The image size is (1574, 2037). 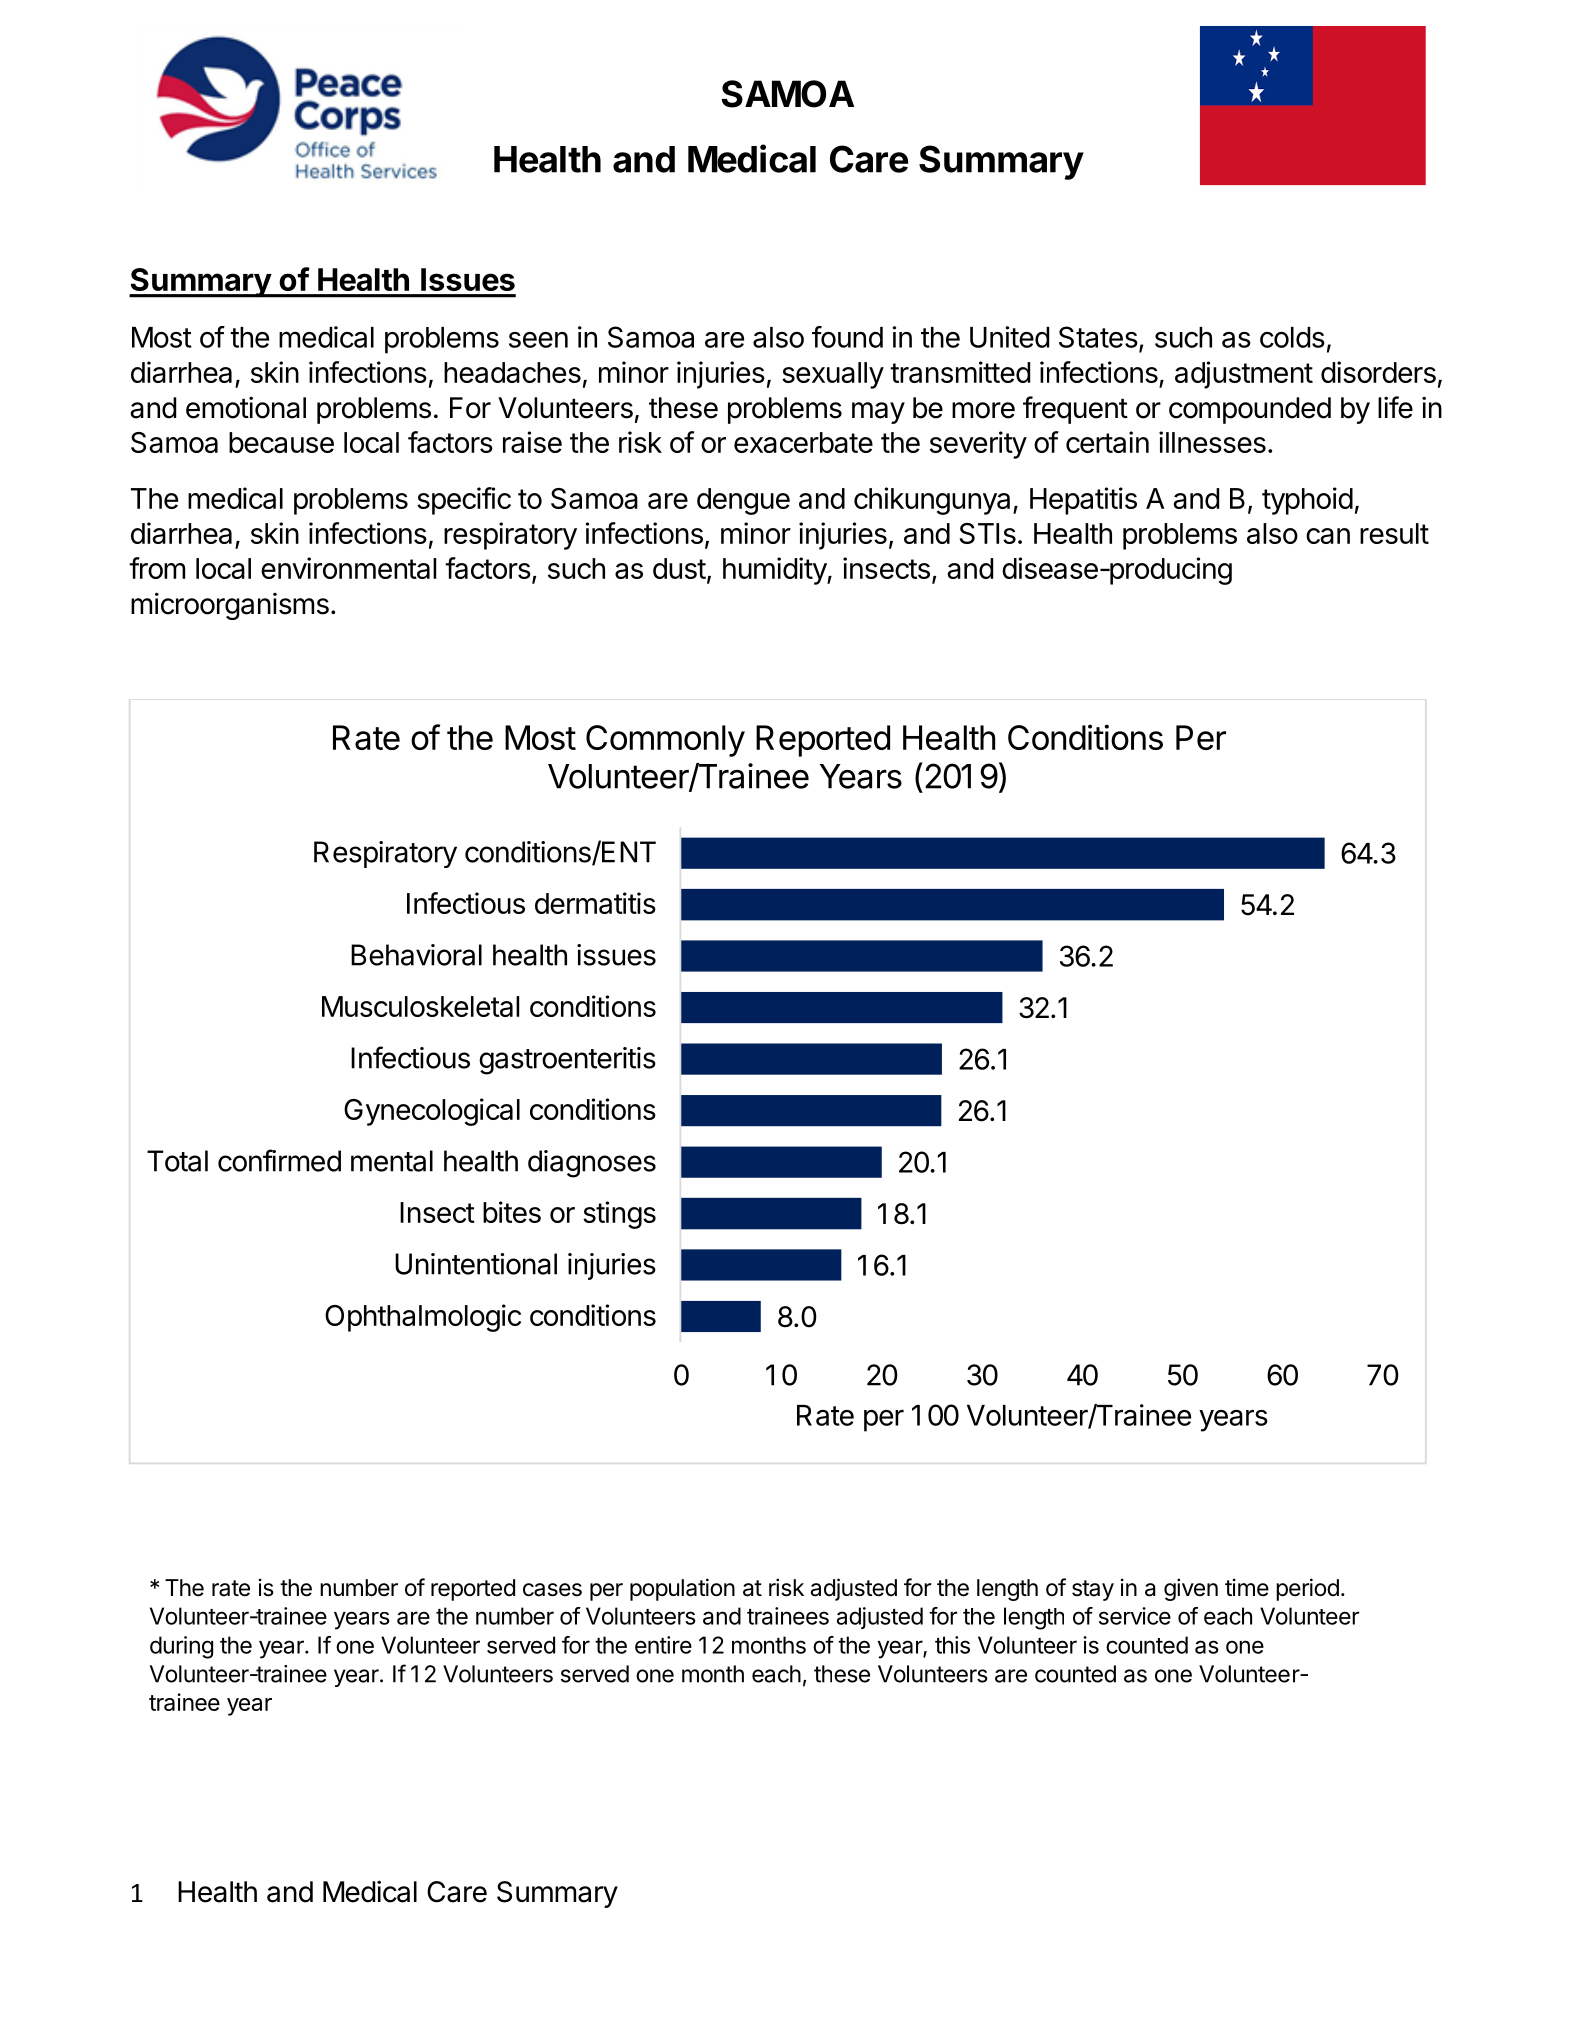 I want to click on can, so click(x=1328, y=536).
